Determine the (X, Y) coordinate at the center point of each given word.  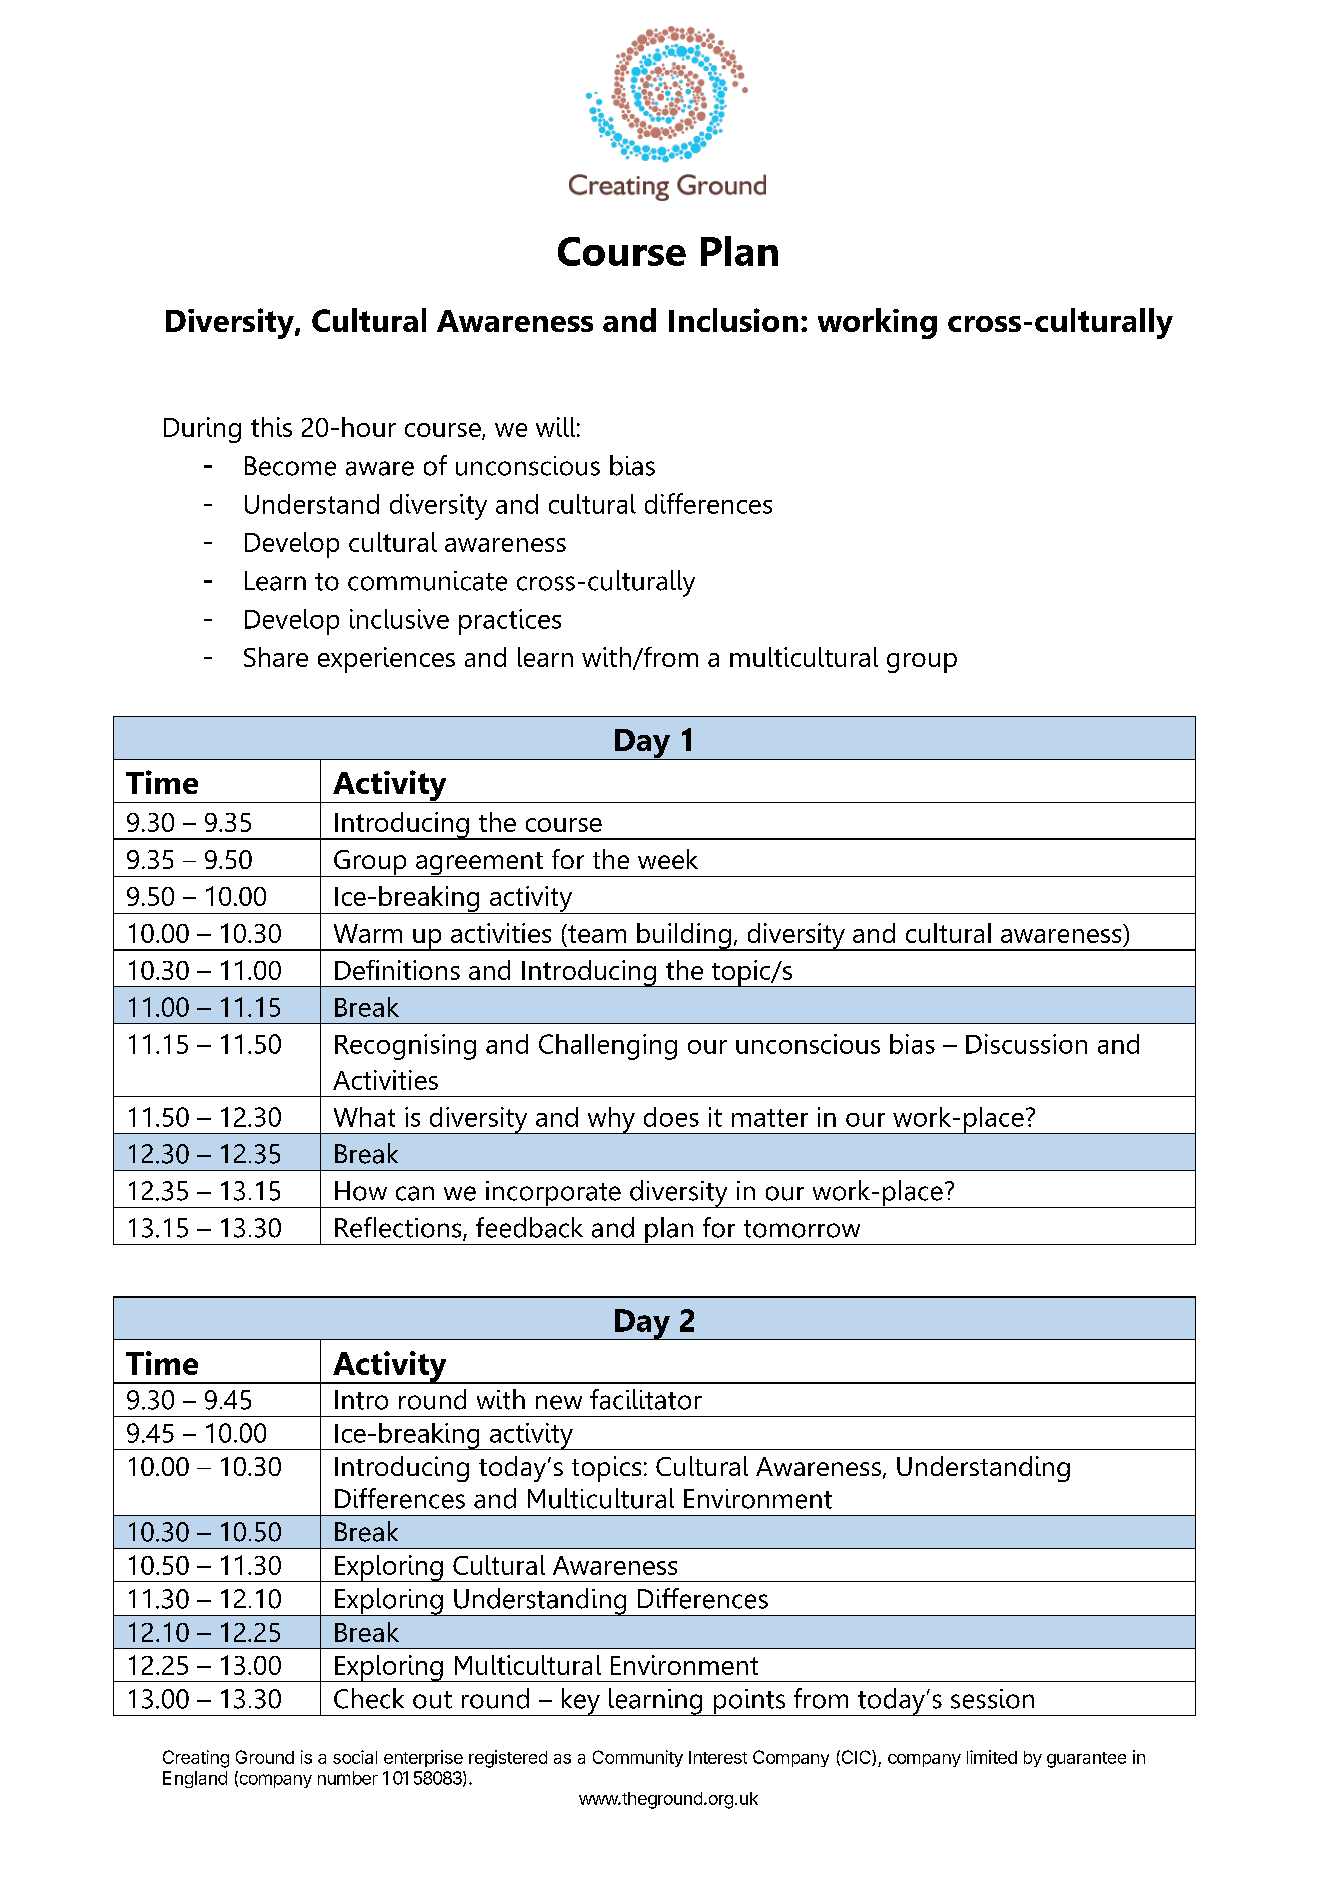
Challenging (608, 1047)
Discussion (1026, 1044)
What (364, 1117)
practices (510, 622)
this (271, 427)
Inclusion (733, 320)
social (355, 1757)
